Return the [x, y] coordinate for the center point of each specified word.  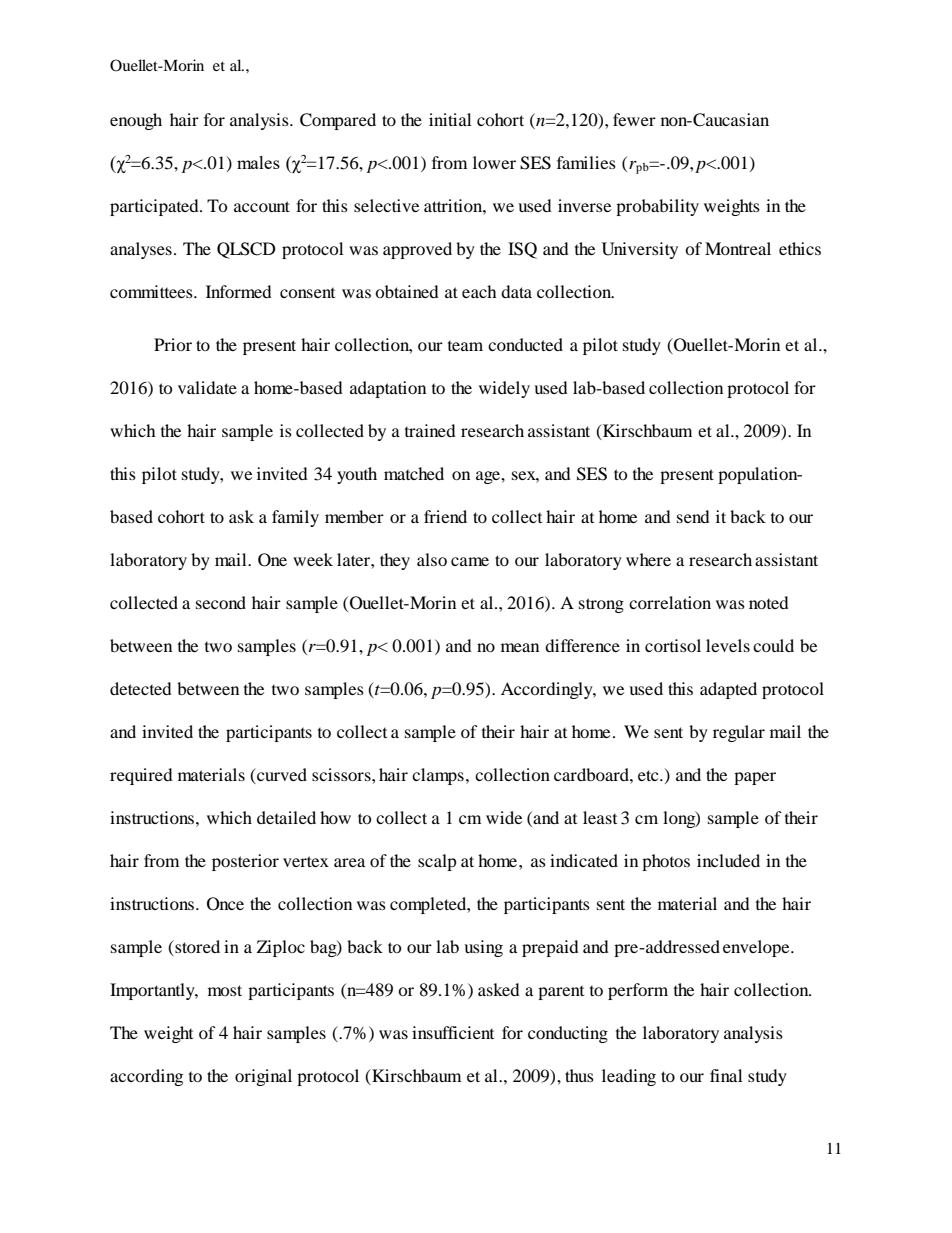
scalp [437, 862]
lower [494, 162]
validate [207, 387]
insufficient [453, 1032]
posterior [245, 862]
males [258, 162]
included [728, 860]
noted [769, 602]
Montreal [738, 248]
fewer [634, 119]
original [263, 1077]
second [221, 602]
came [470, 561]
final [726, 1075]
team [465, 346]
